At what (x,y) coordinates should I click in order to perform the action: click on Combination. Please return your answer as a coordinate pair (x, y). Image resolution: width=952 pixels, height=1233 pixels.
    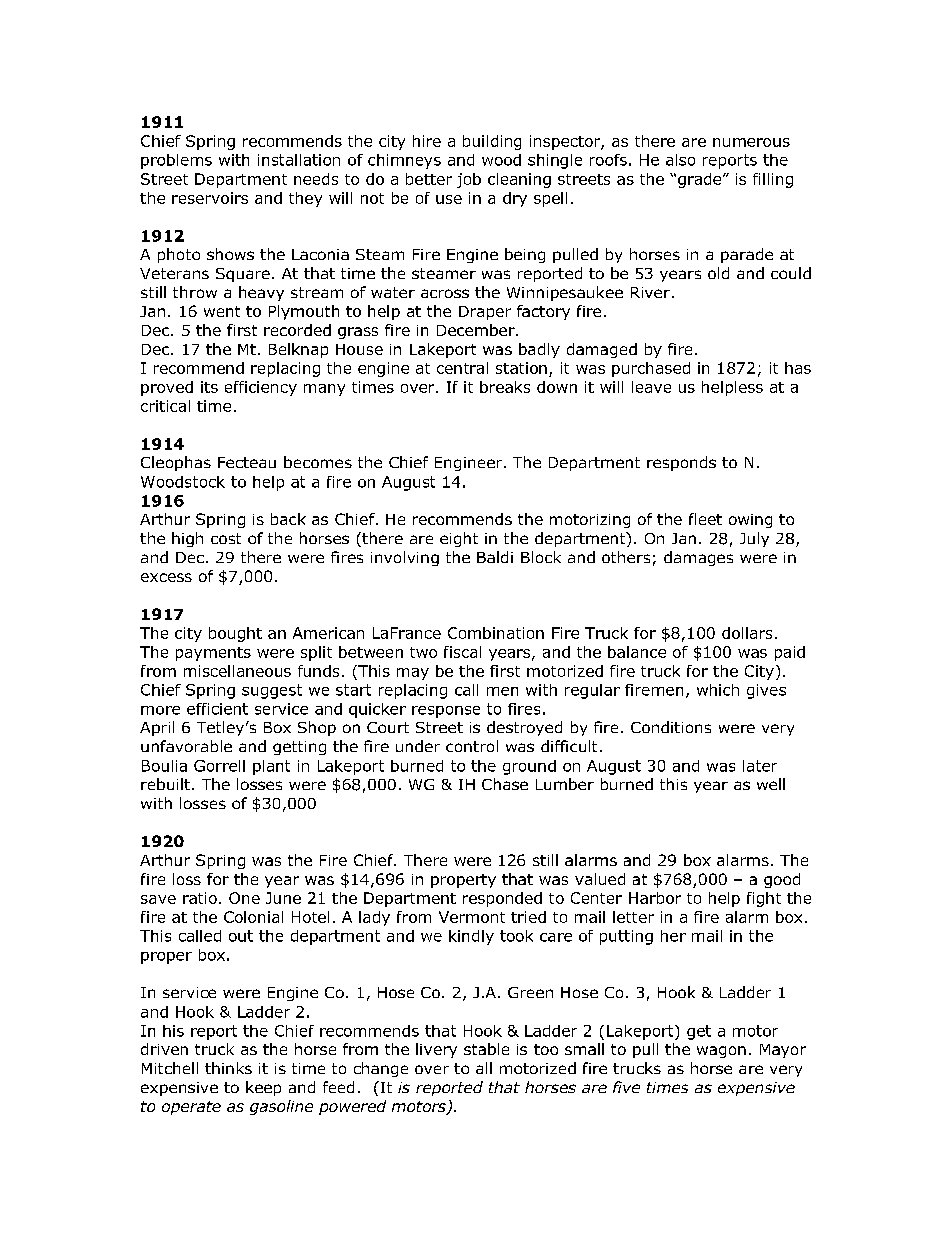
    Looking at the image, I should click on (496, 633).
